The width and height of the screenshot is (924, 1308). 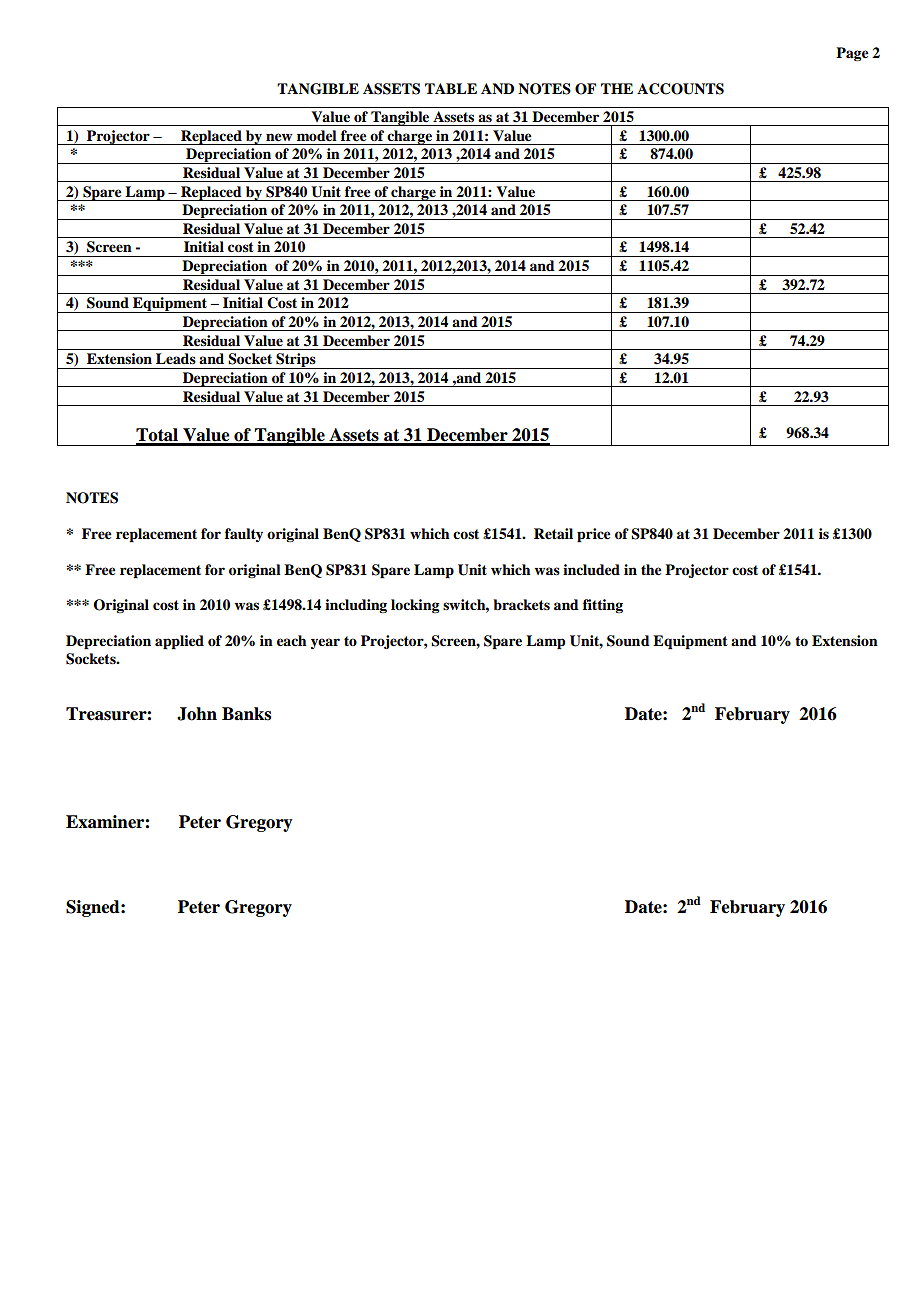 I want to click on ACCOUNTS, so click(x=680, y=89).
